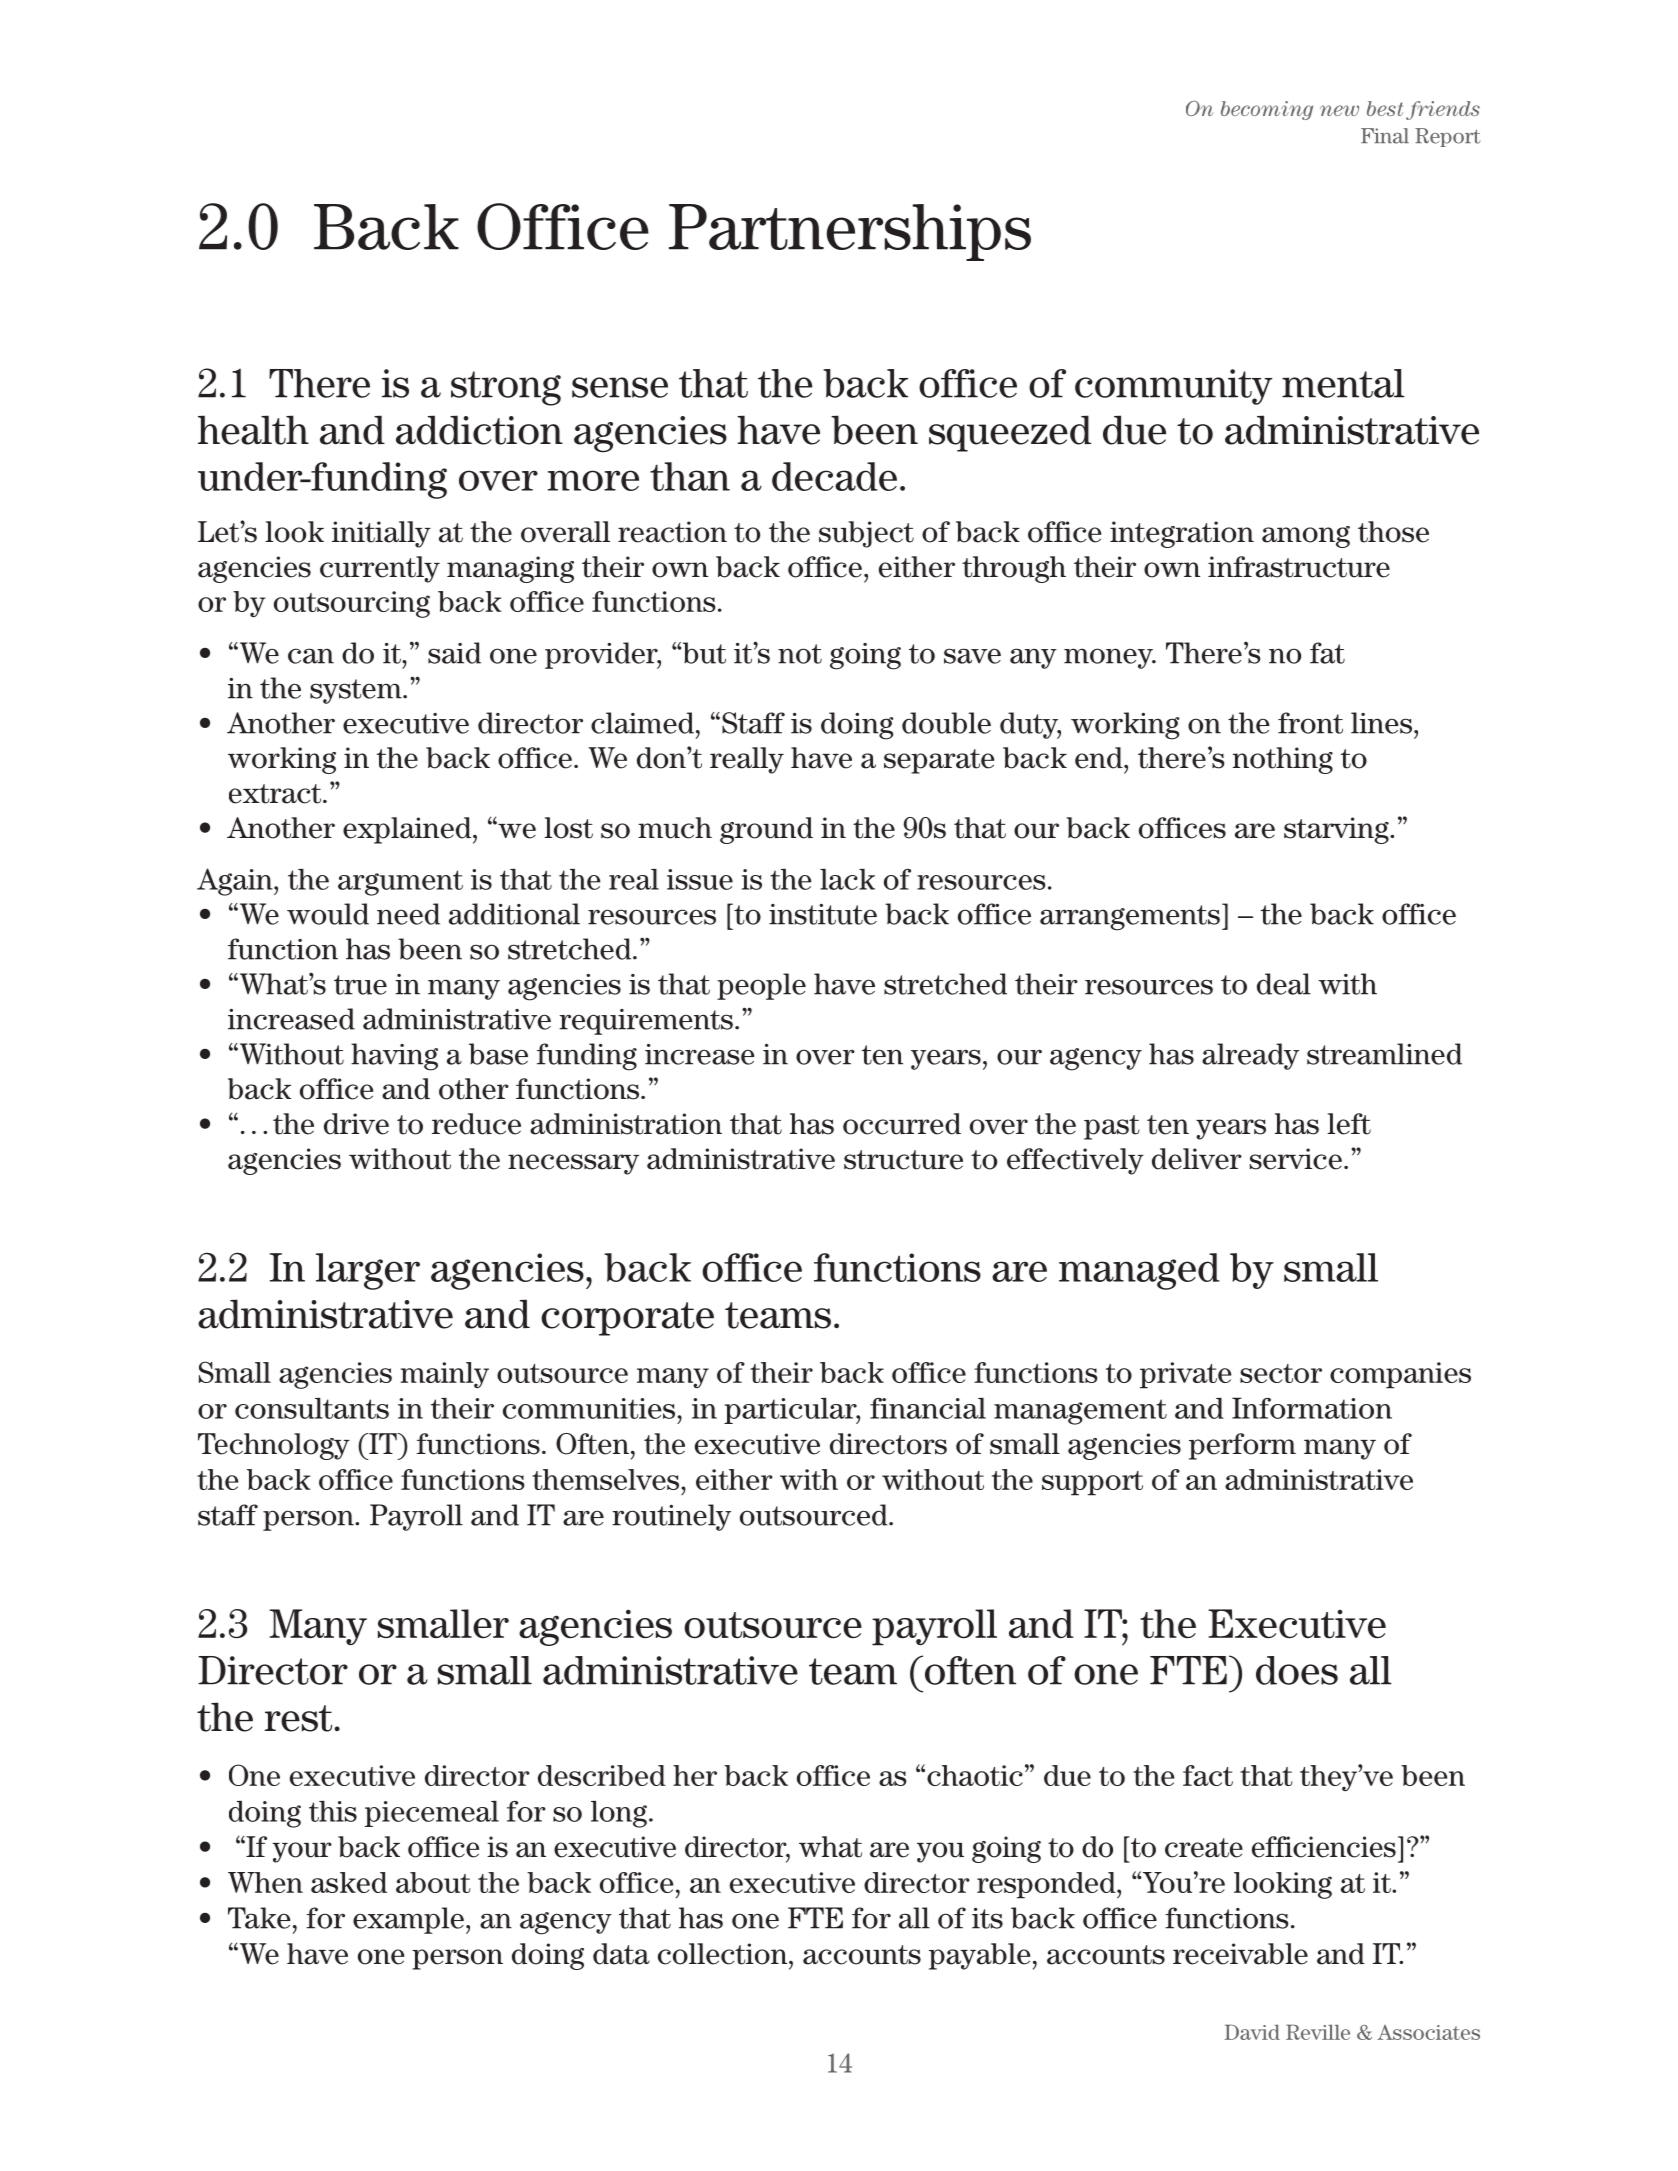 The image size is (1678, 2171). Describe the element at coordinates (928, 1408) in the document. I see `financial` at that location.
